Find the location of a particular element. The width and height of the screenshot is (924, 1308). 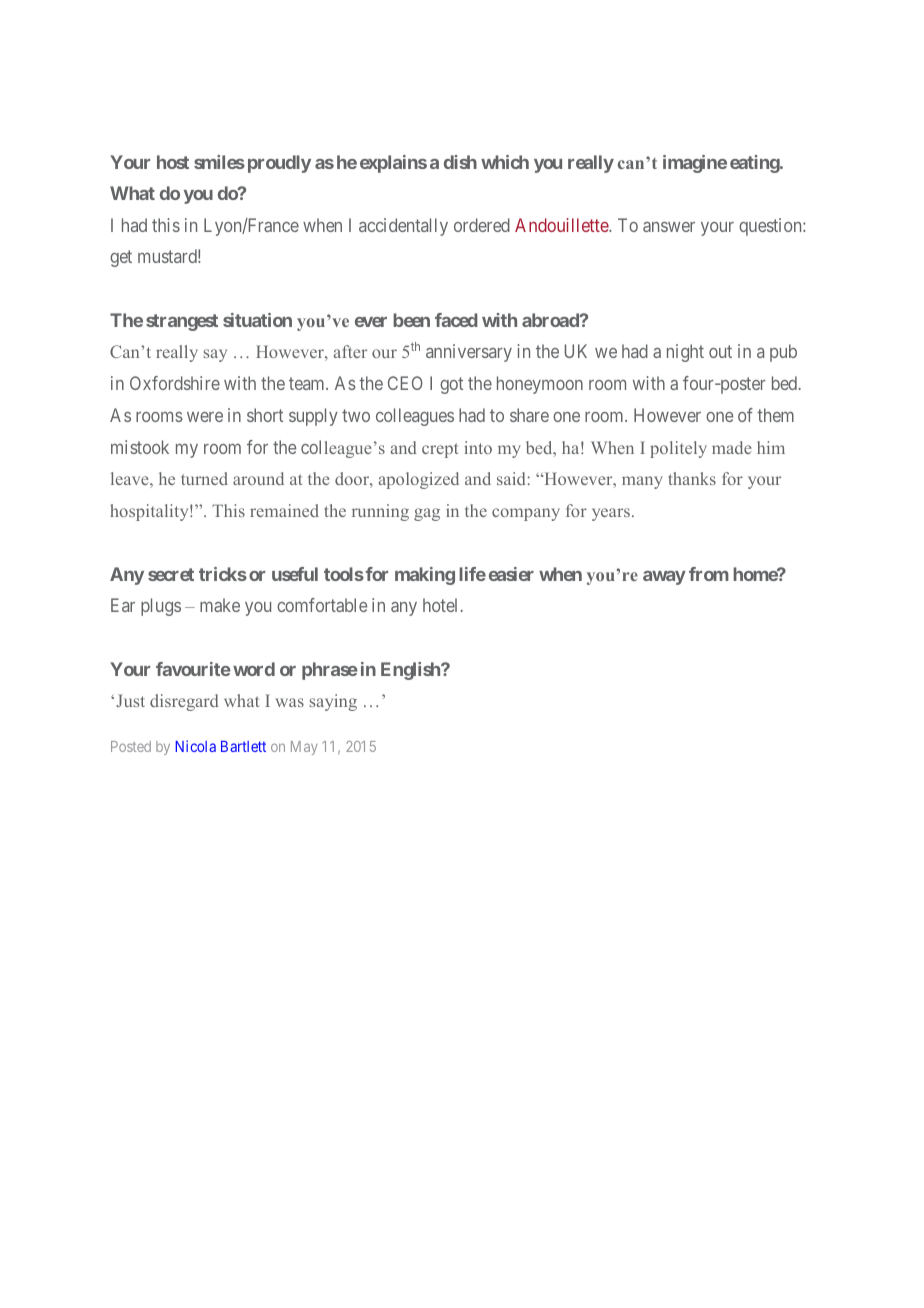

strangest is located at coordinates (182, 322).
